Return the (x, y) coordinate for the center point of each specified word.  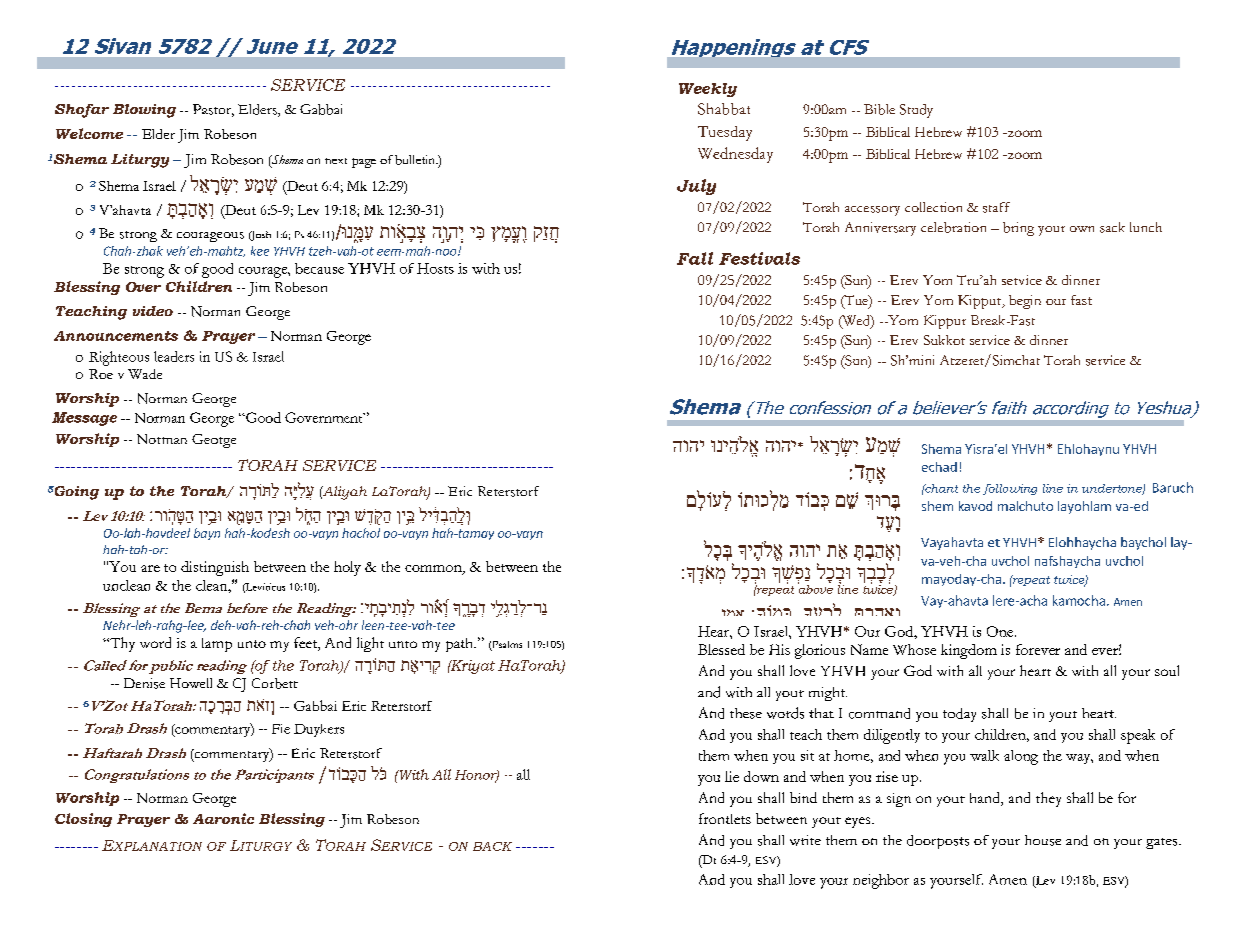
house (1043, 840)
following (1010, 489)
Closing (83, 820)
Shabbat (724, 109)
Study (916, 111)
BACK (492, 846)
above (815, 588)
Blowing (144, 111)
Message (84, 419)
